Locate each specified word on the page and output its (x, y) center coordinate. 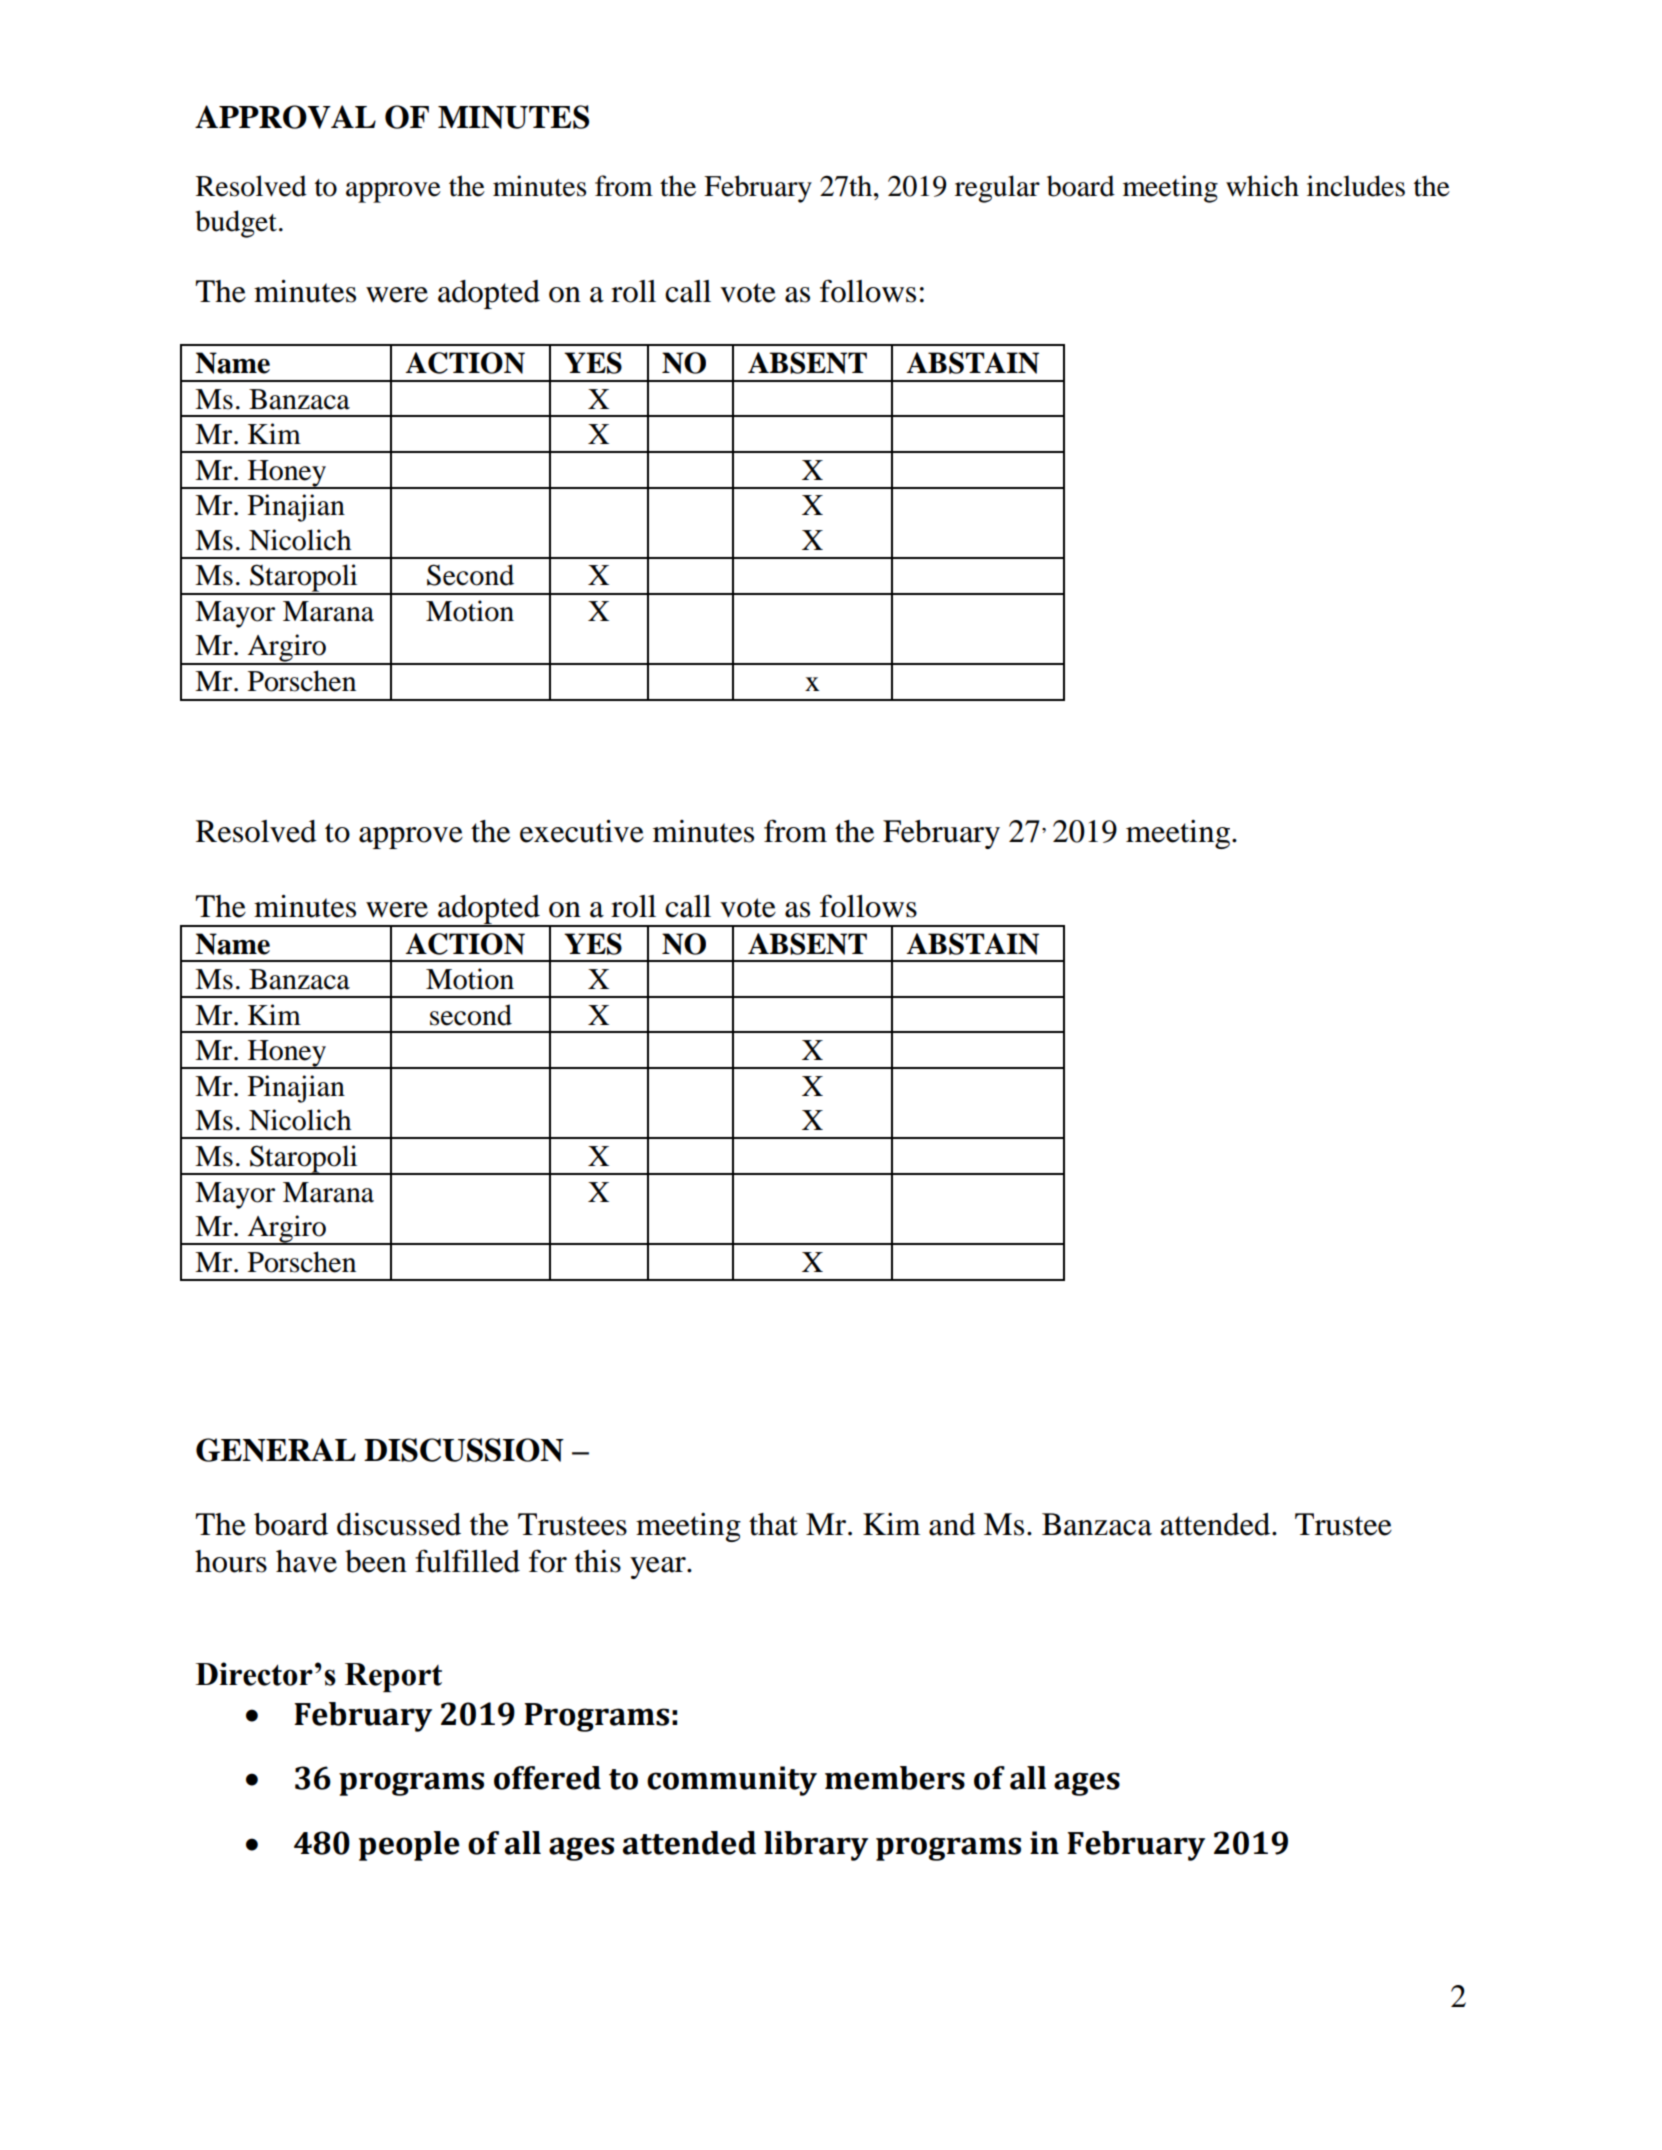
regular (997, 189)
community (732, 1781)
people (409, 1846)
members (895, 1778)
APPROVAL (285, 117)
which (1262, 186)
